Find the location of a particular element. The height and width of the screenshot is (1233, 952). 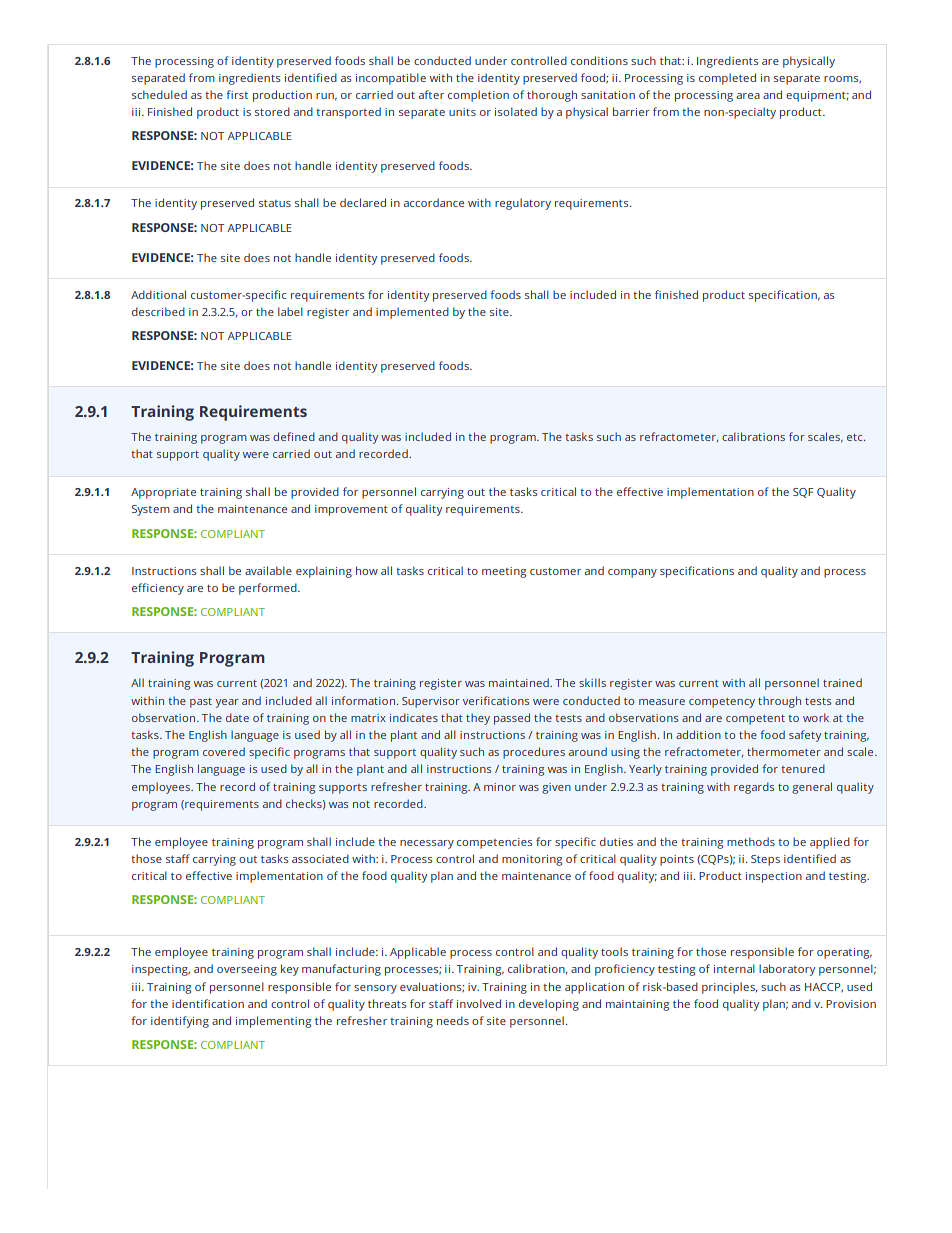

identification is located at coordinates (208, 1003).
